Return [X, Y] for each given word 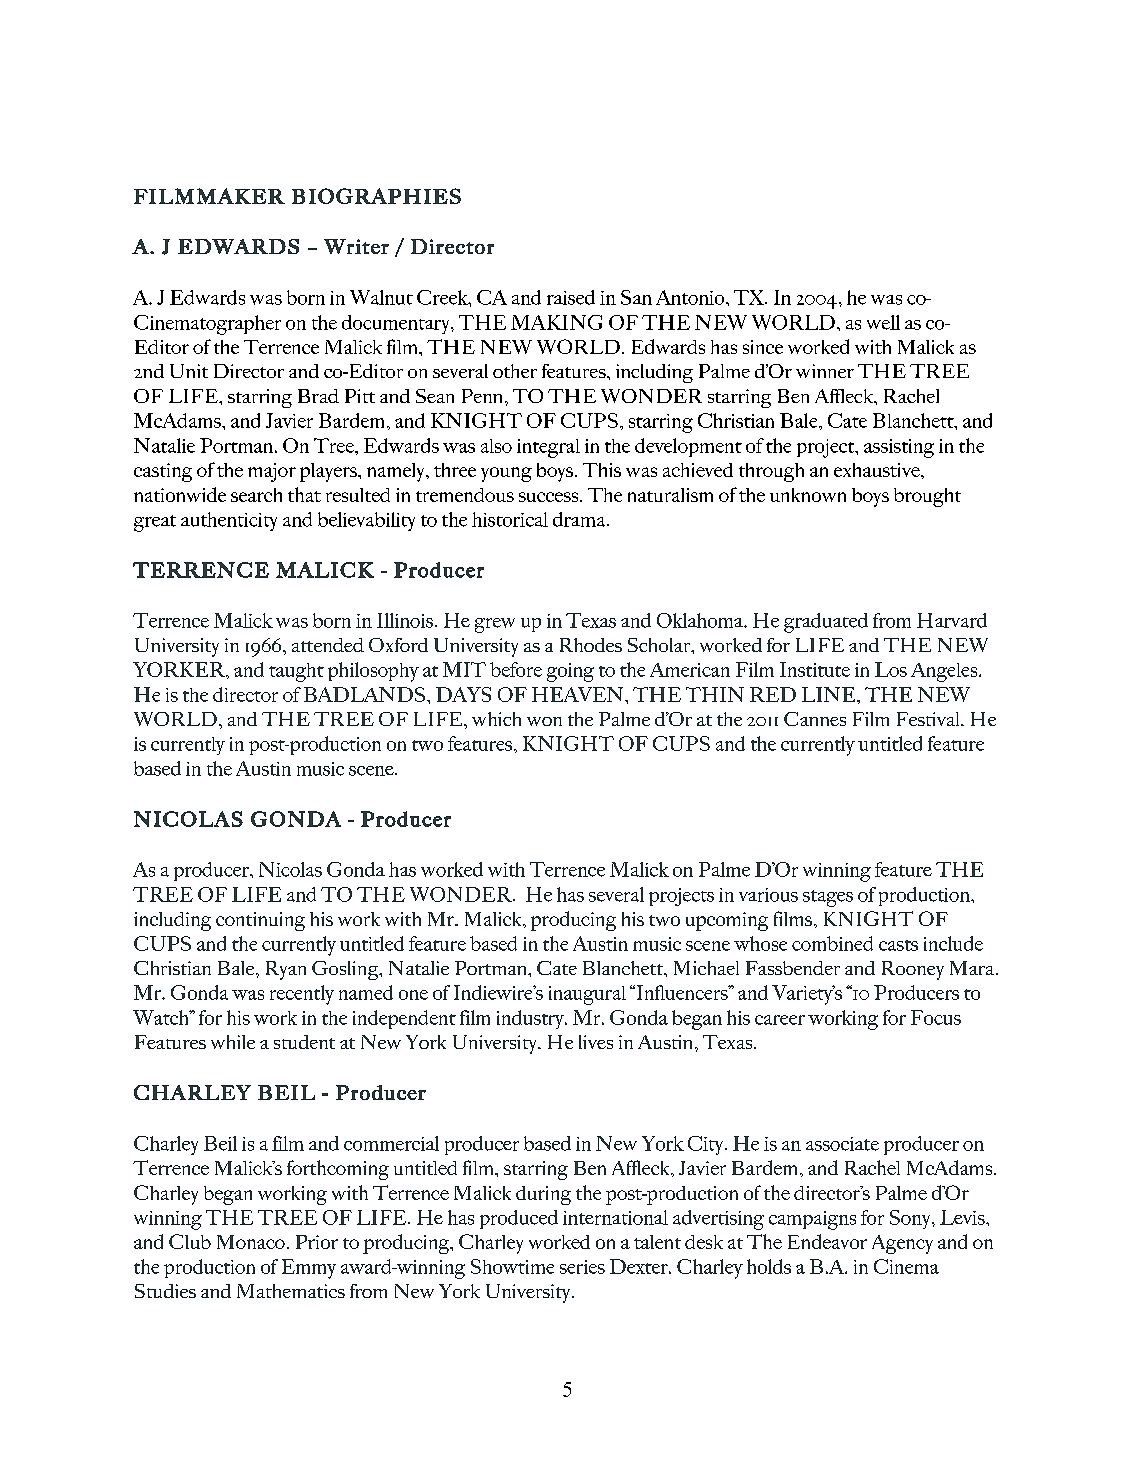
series [582, 1267]
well [883, 322]
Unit [189, 371]
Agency [902, 1244]
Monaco [251, 1242]
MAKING [556, 322]
